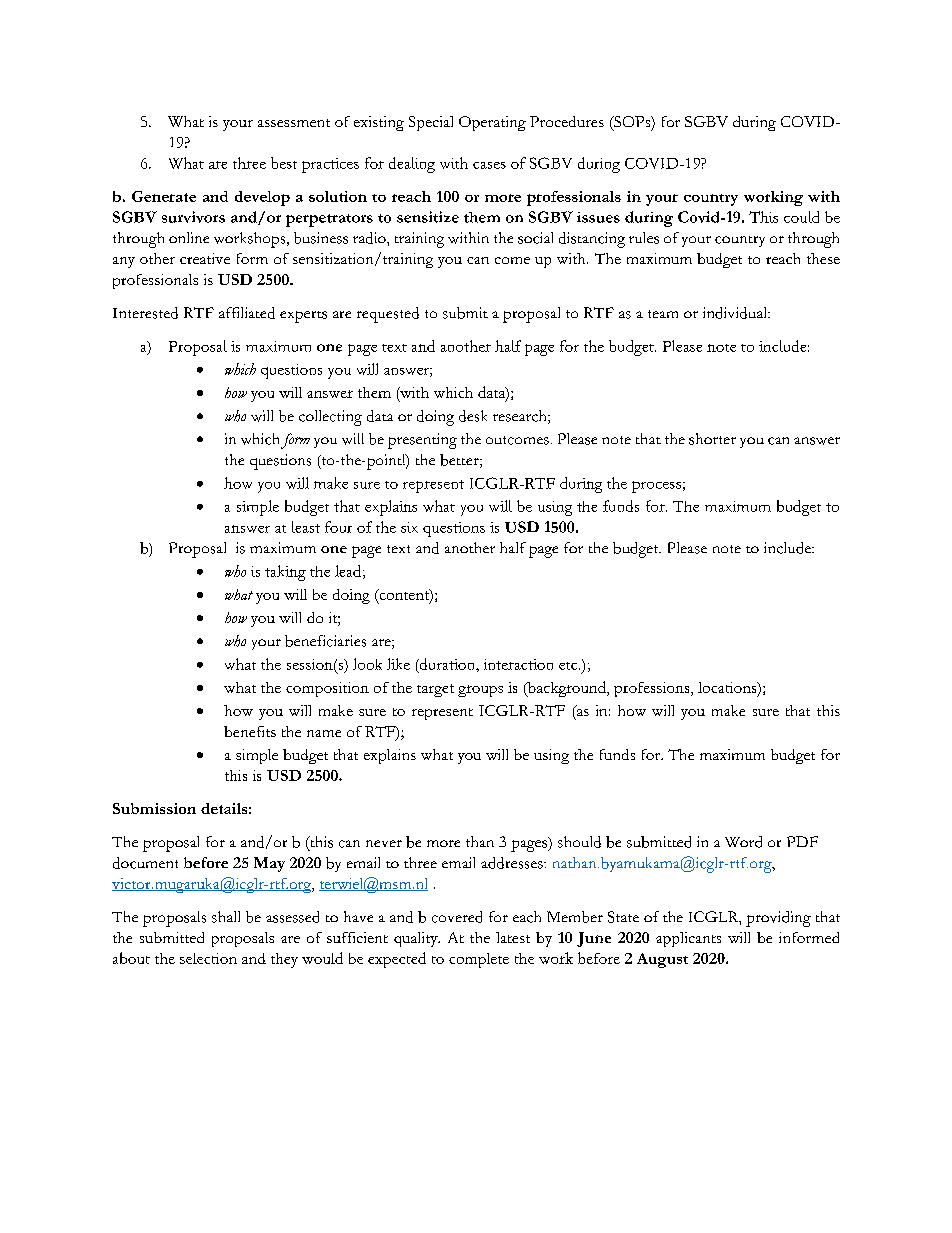 This page has height=1233, width=952. What do you see at coordinates (653, 689) in the page?
I see `professions` at bounding box center [653, 689].
